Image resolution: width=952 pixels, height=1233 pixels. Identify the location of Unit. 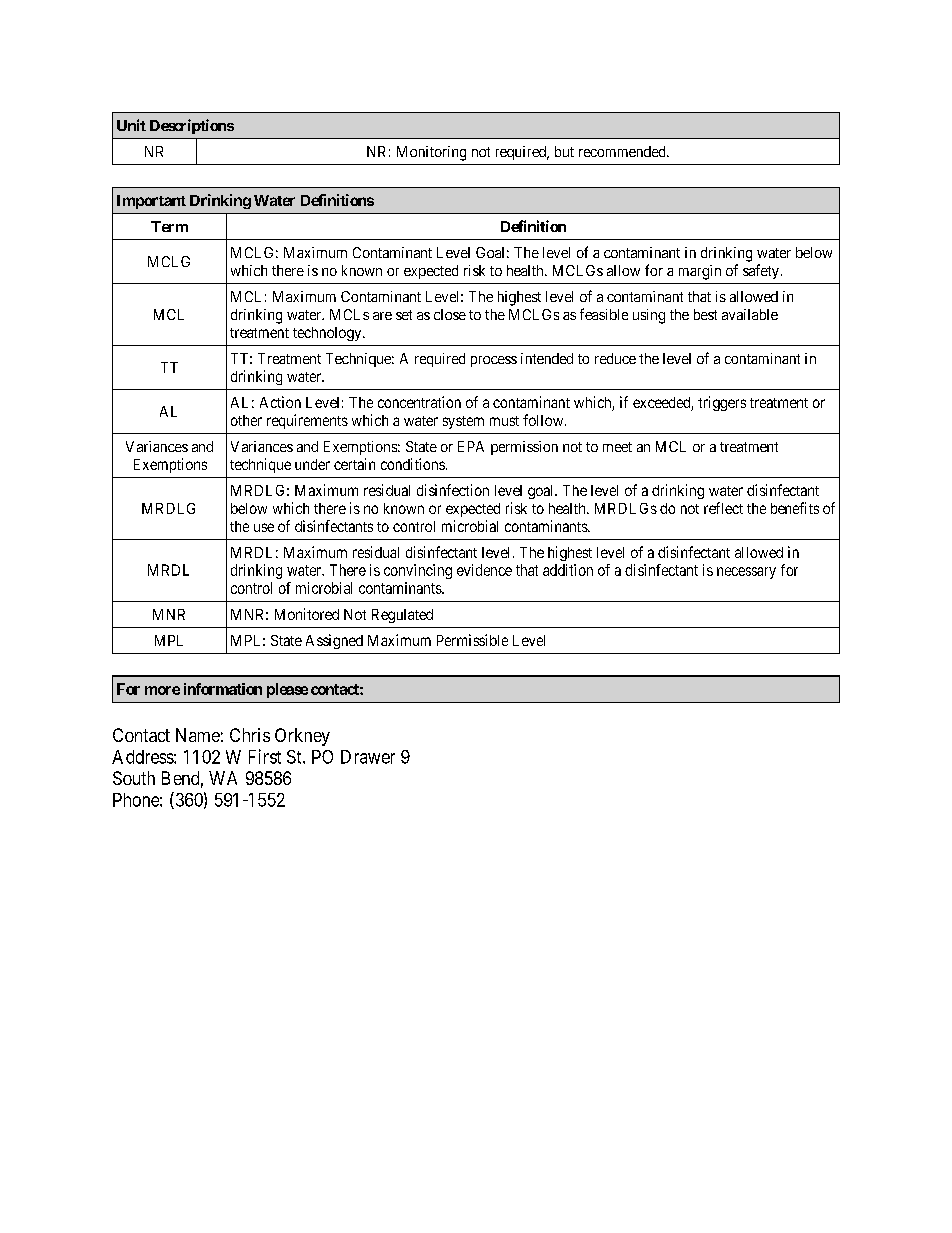
(131, 125).
